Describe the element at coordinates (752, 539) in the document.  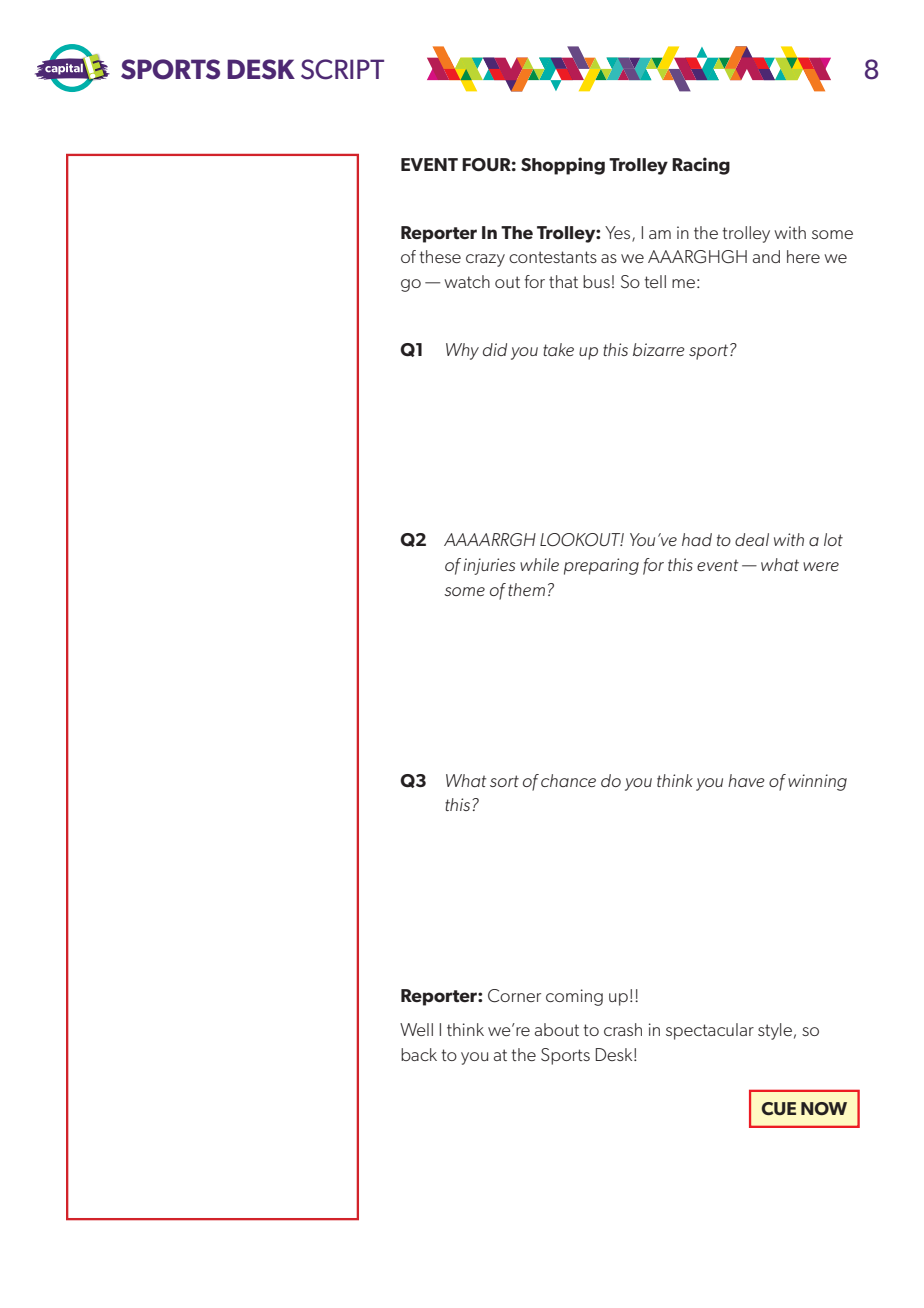
I see `deal` at that location.
